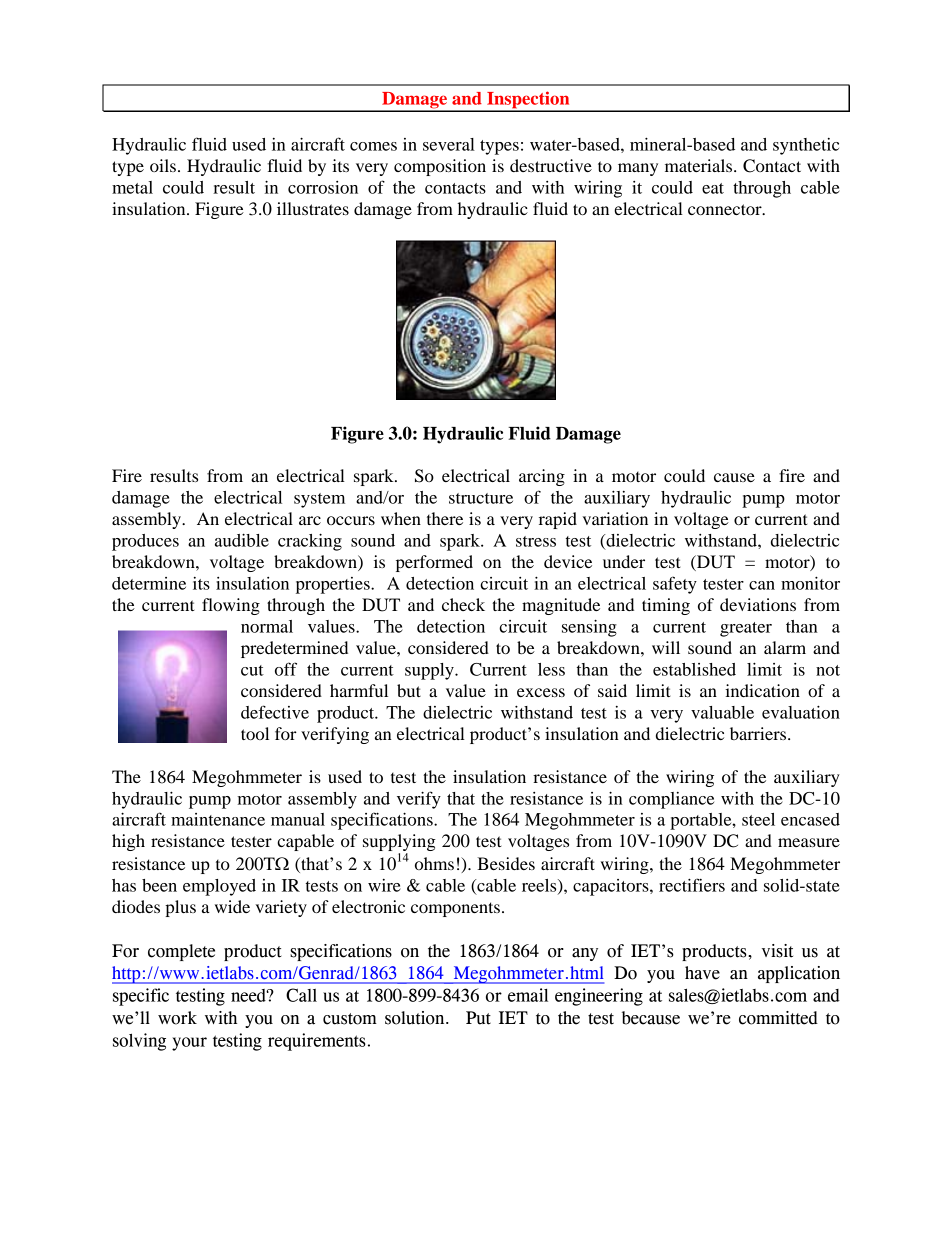  Describe the element at coordinates (449, 144) in the document. I see `several` at that location.
